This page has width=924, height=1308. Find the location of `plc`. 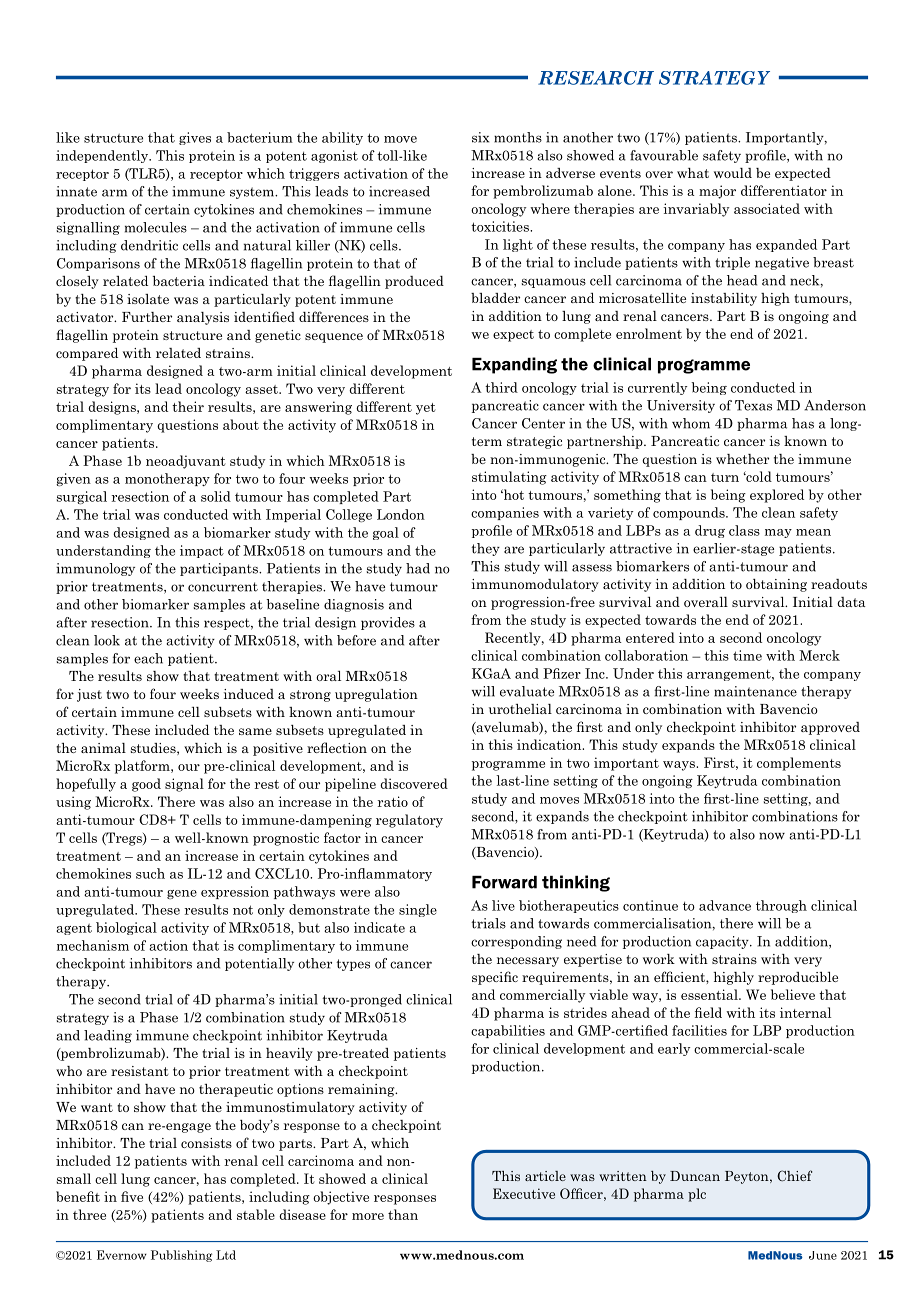

plc is located at coordinates (697, 1195).
